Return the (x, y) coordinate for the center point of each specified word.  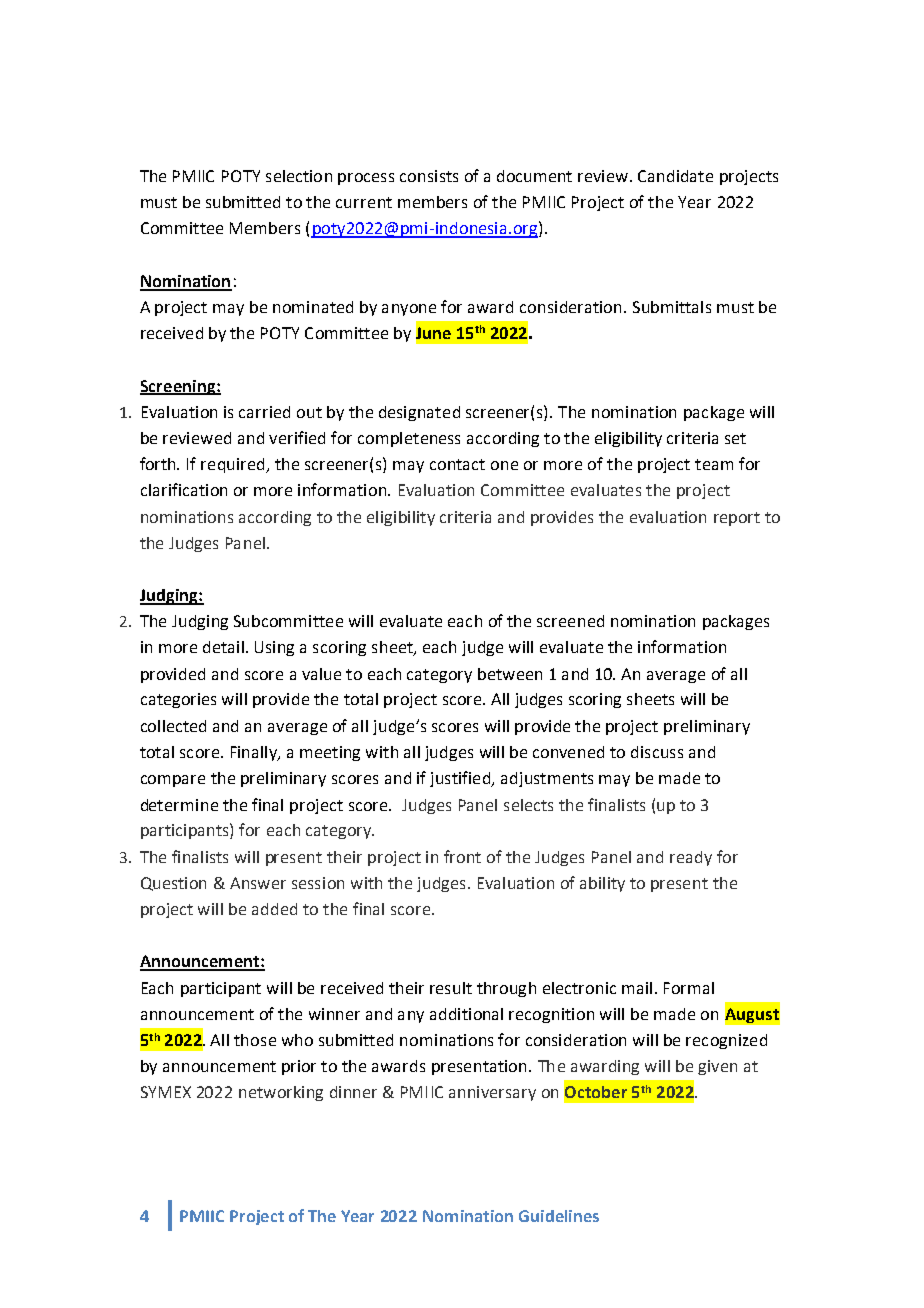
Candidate (675, 176)
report (737, 519)
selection (299, 176)
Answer (258, 883)
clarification (184, 489)
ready (691, 858)
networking (281, 1093)
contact (457, 464)
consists (429, 176)
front (462, 856)
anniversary (492, 1093)
